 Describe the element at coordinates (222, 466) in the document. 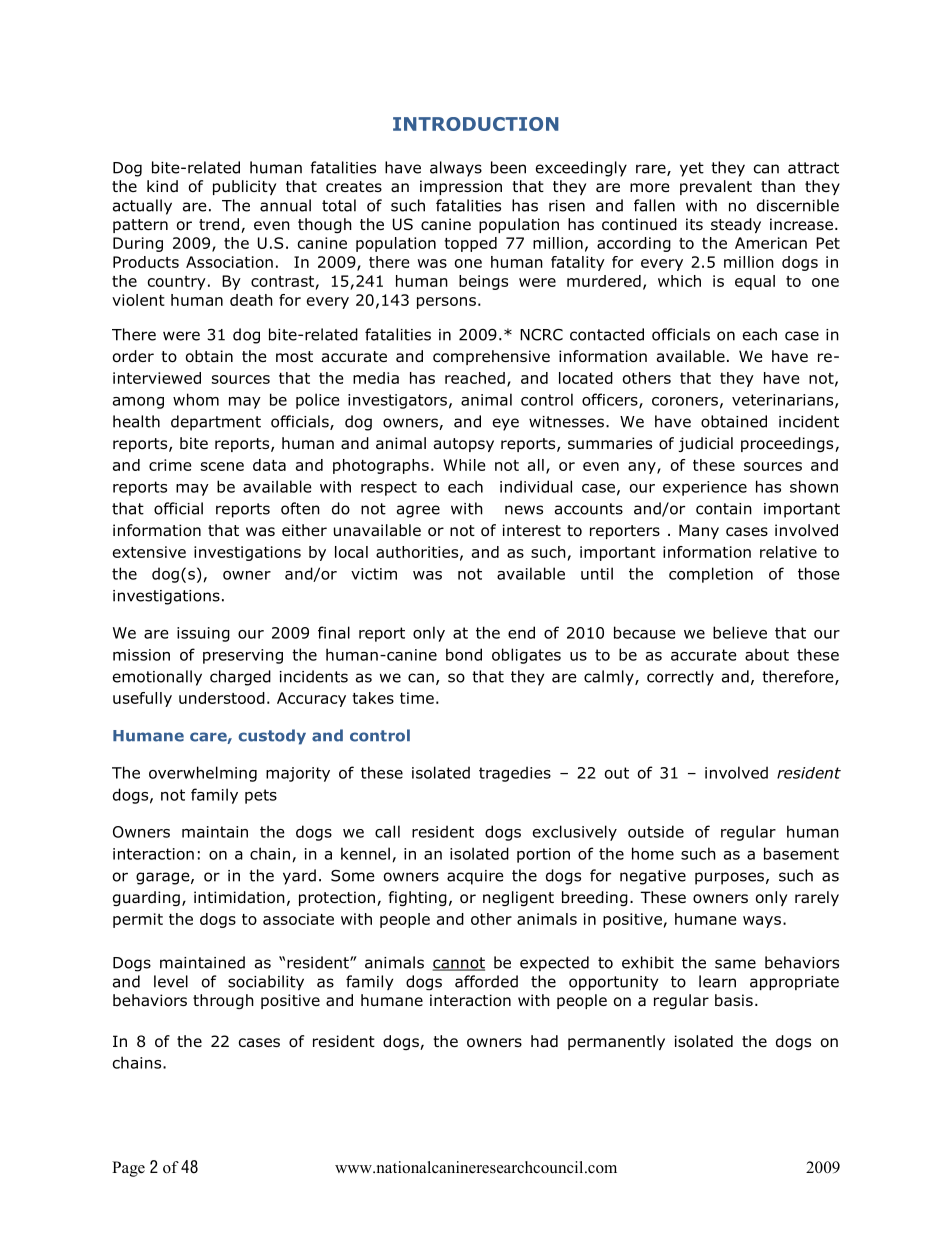

I see `scene` at that location.
